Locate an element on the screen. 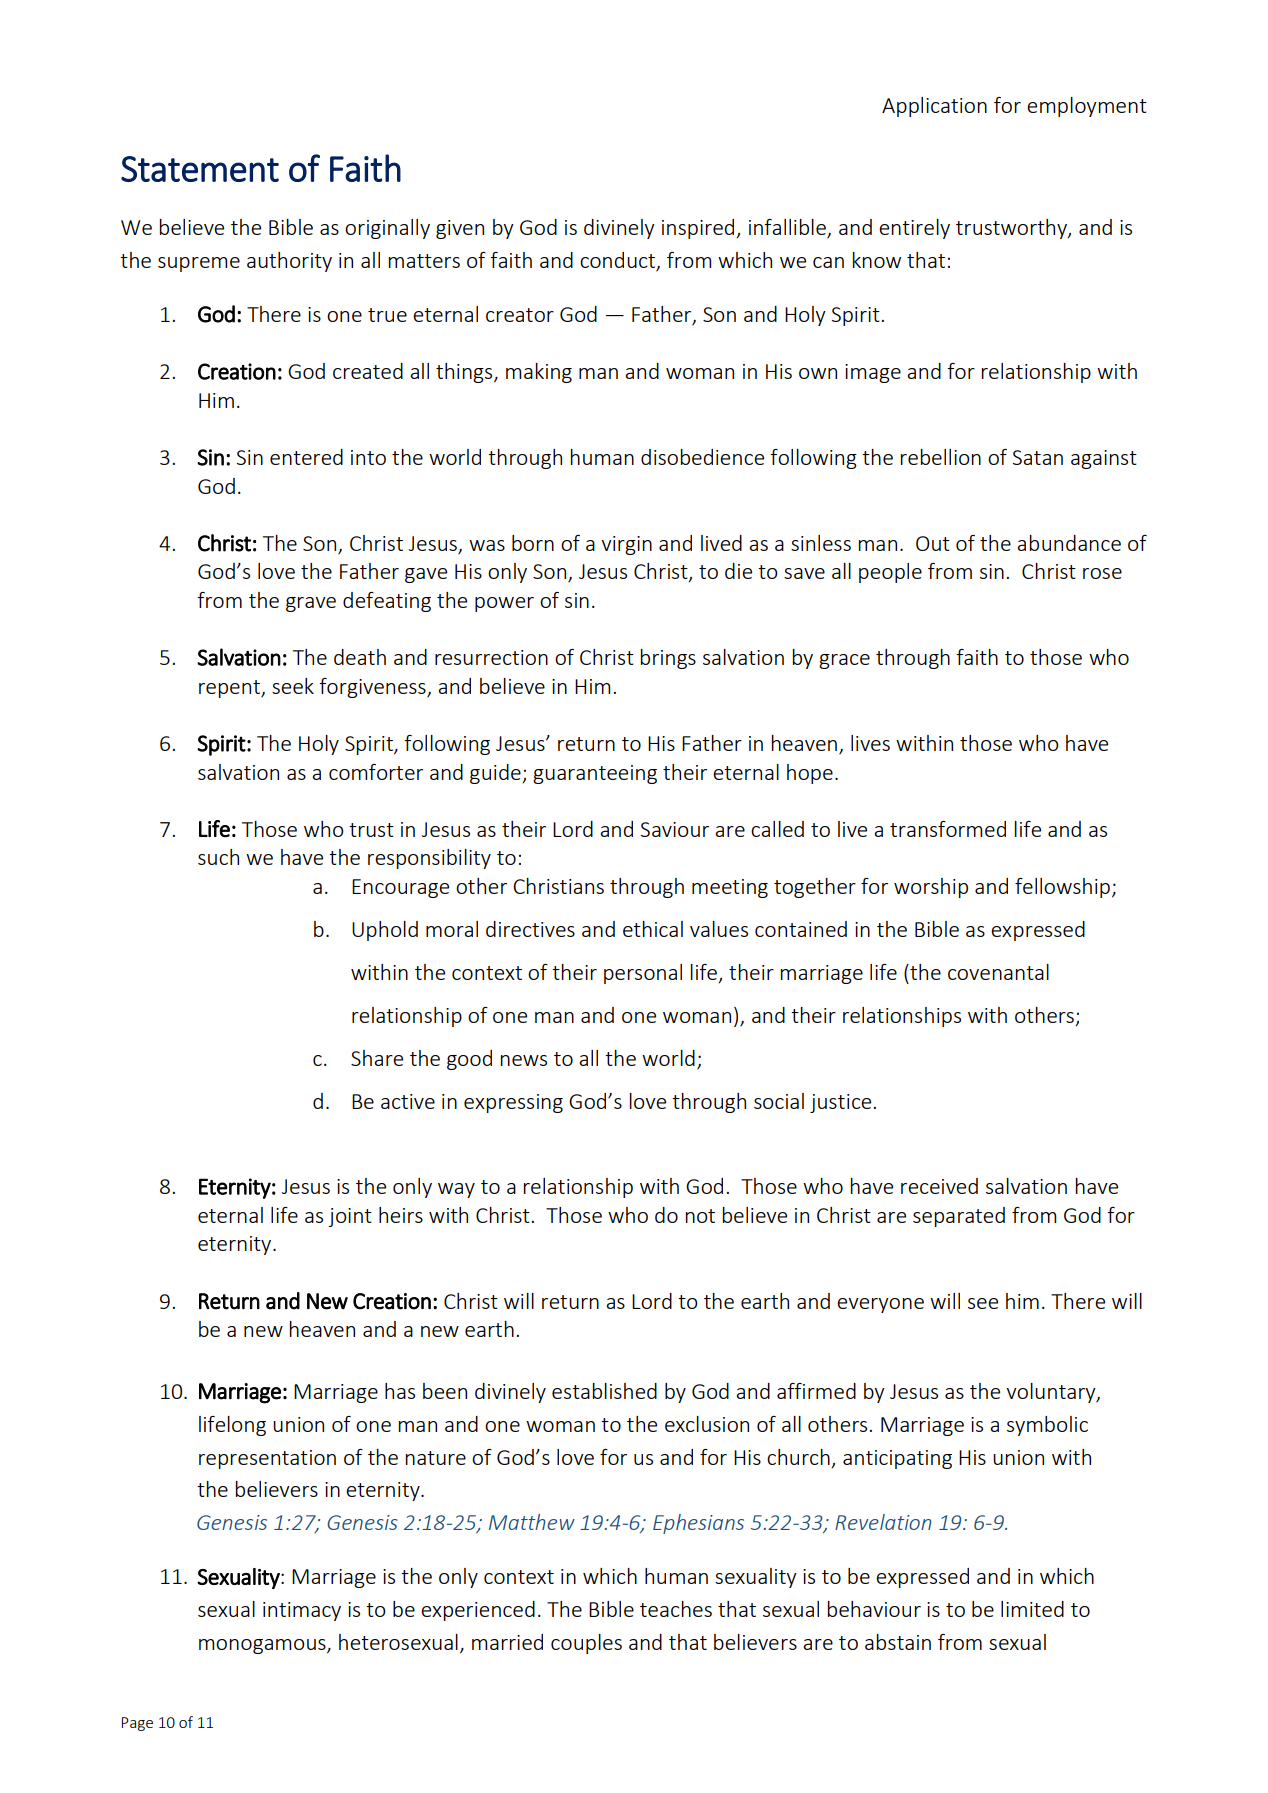  limited is located at coordinates (1032, 1609).
